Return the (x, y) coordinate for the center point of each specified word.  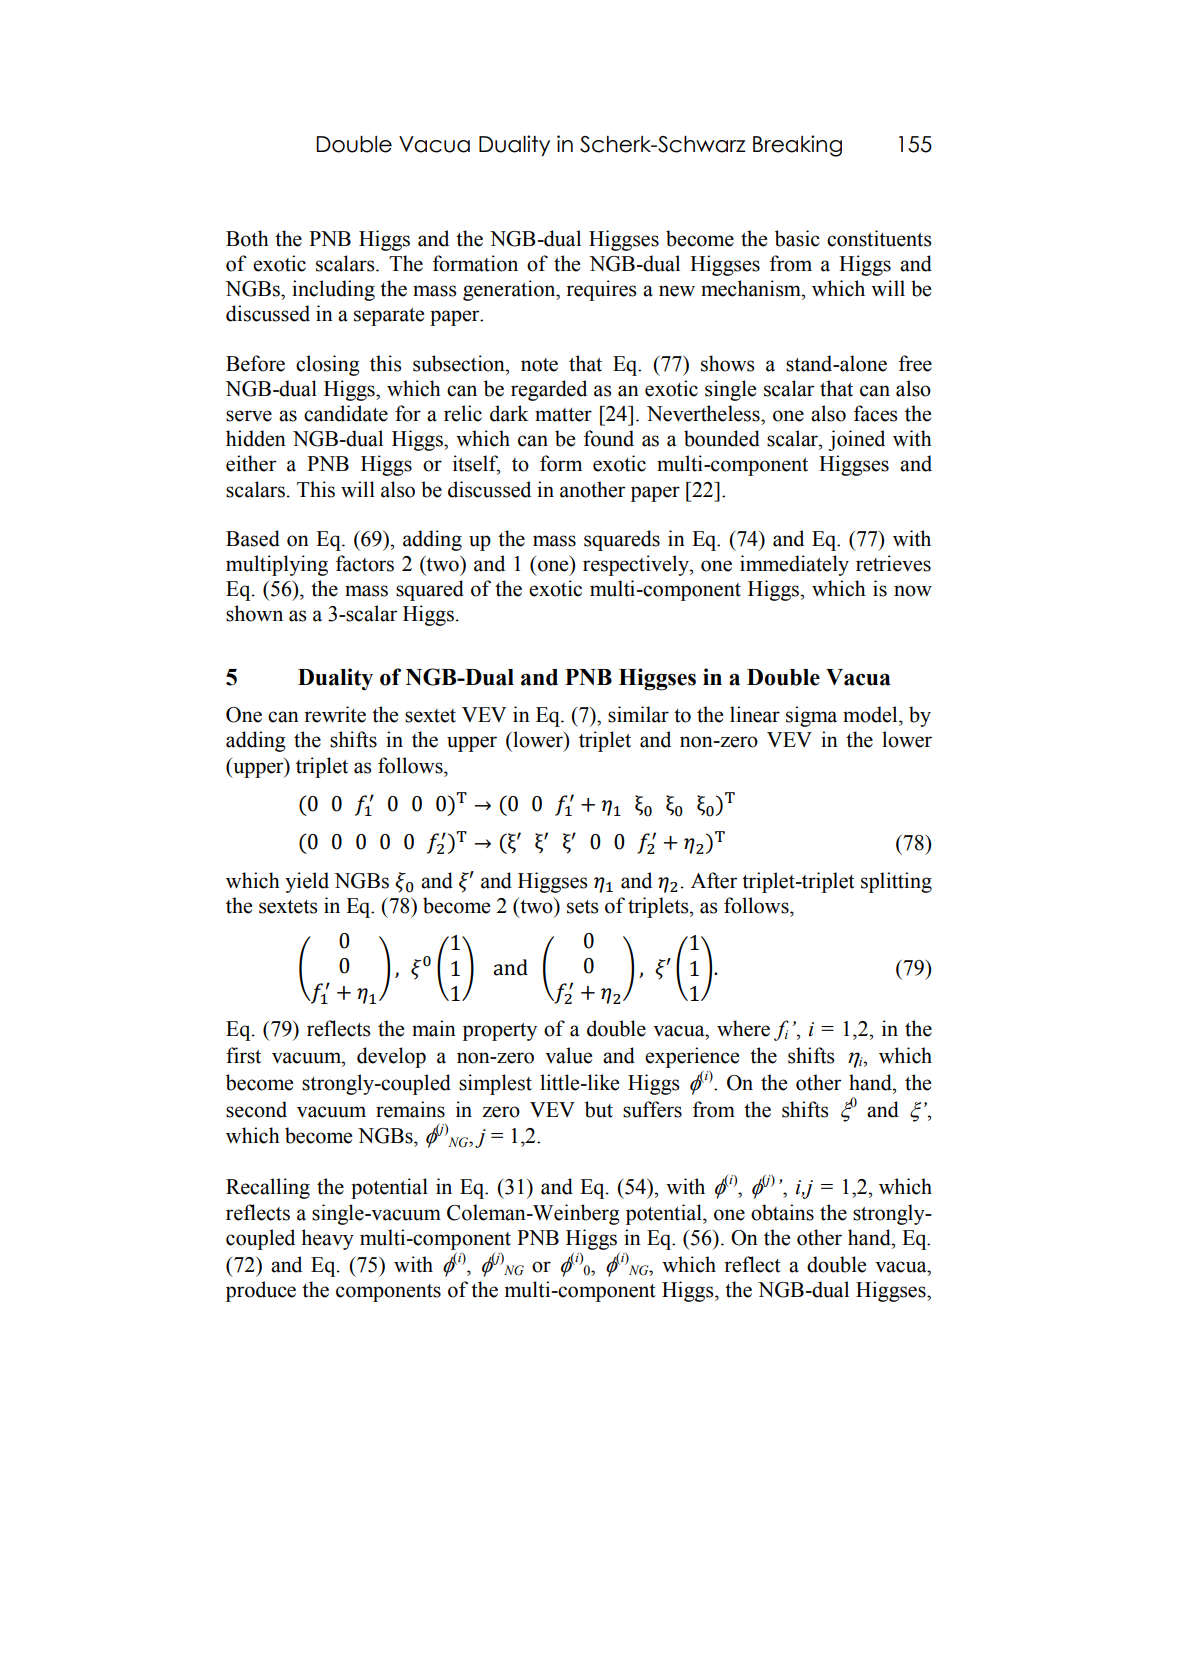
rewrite (335, 714)
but (599, 1109)
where (743, 1028)
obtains (782, 1212)
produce (261, 1291)
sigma (811, 716)
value (568, 1055)
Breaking (797, 146)
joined (856, 440)
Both (247, 238)
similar (638, 714)
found (609, 438)
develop (391, 1057)
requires (601, 290)
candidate (346, 413)
